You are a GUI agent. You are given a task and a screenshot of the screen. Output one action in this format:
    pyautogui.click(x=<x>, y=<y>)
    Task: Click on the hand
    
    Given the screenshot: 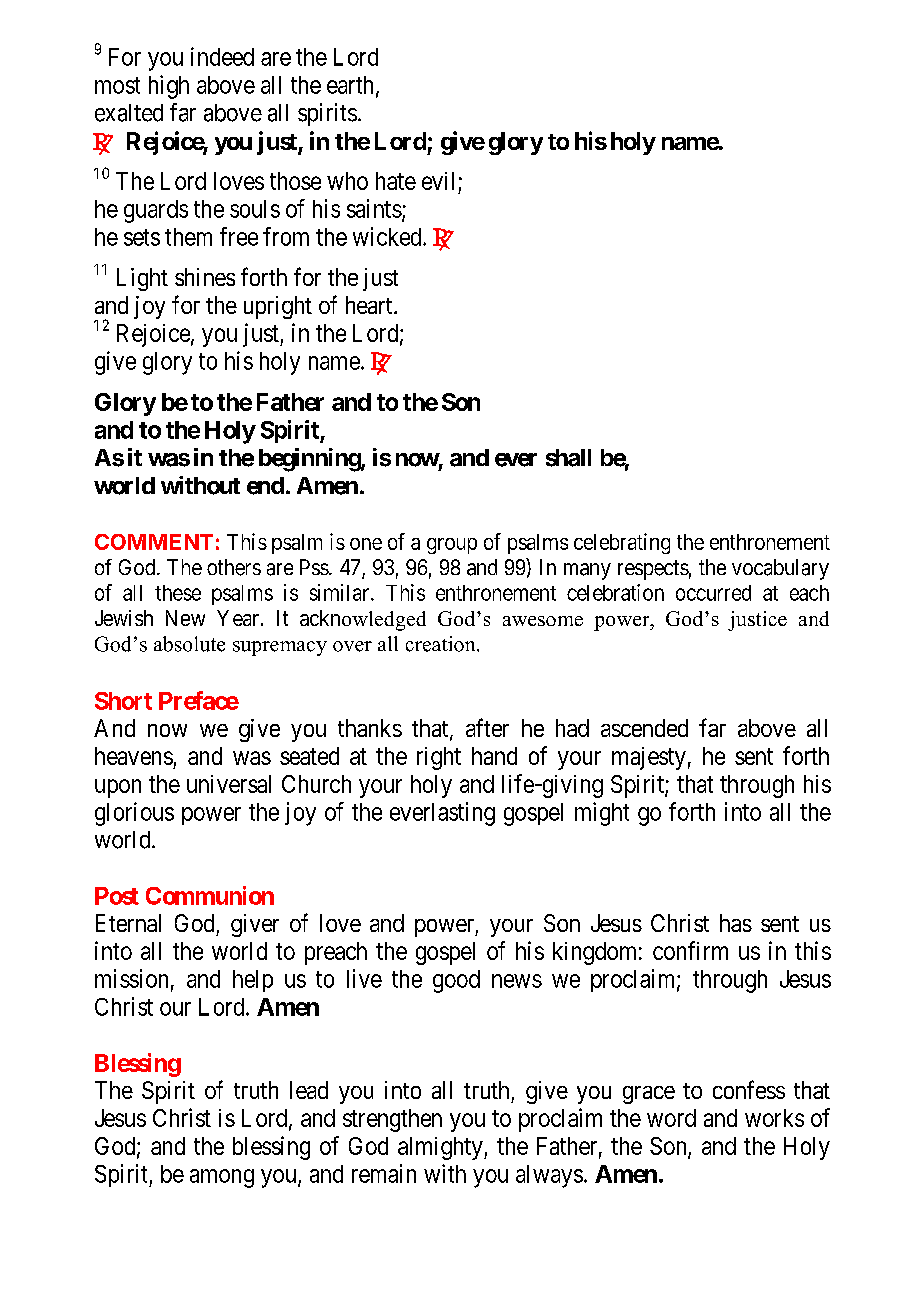 What is the action you would take?
    pyautogui.click(x=494, y=756)
